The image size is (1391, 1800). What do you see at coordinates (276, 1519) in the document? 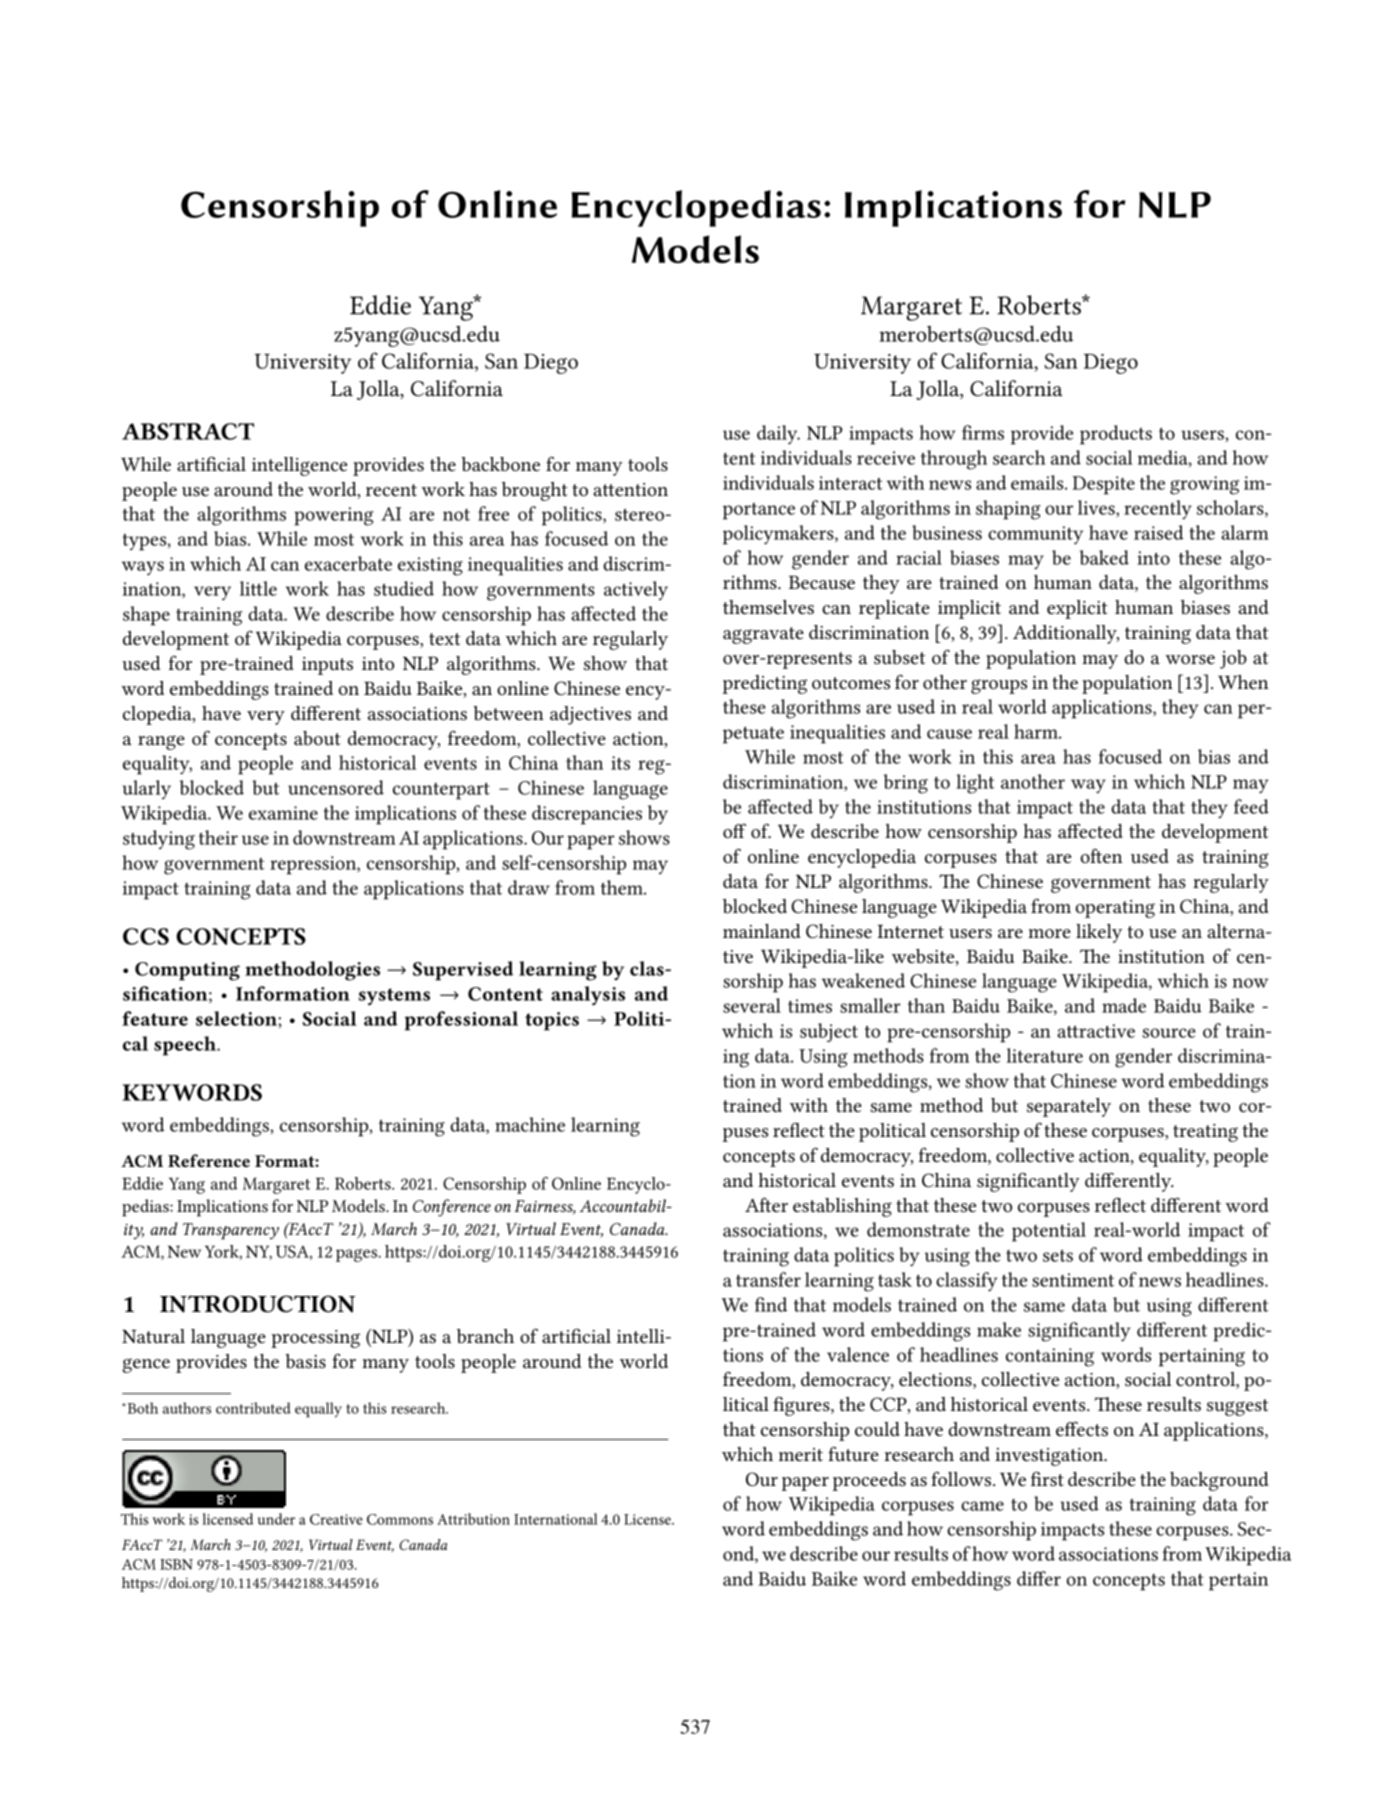
I see `under` at bounding box center [276, 1519].
